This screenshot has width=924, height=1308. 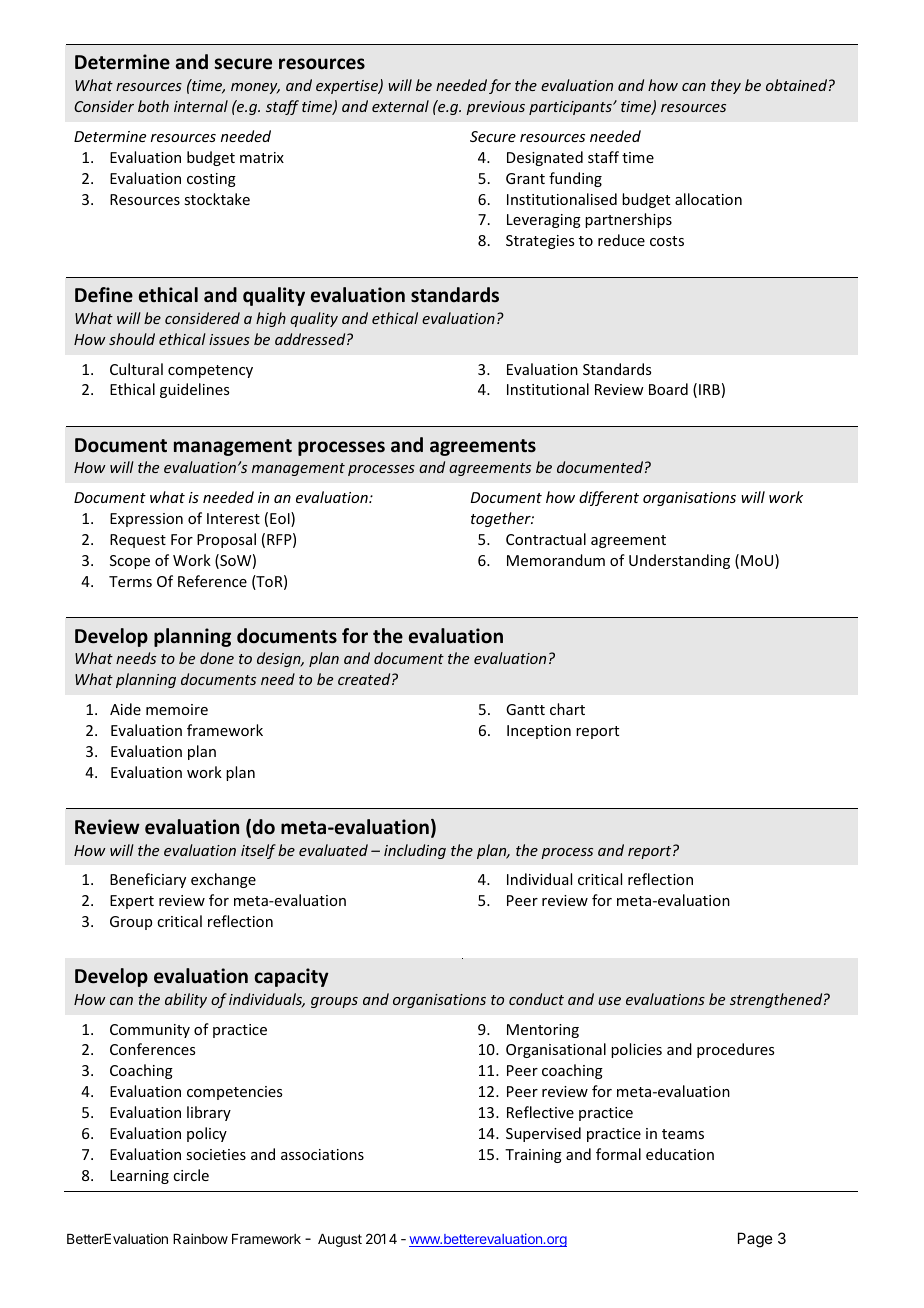 What do you see at coordinates (679, 561) in the screenshot?
I see `Understanding` at bounding box center [679, 561].
